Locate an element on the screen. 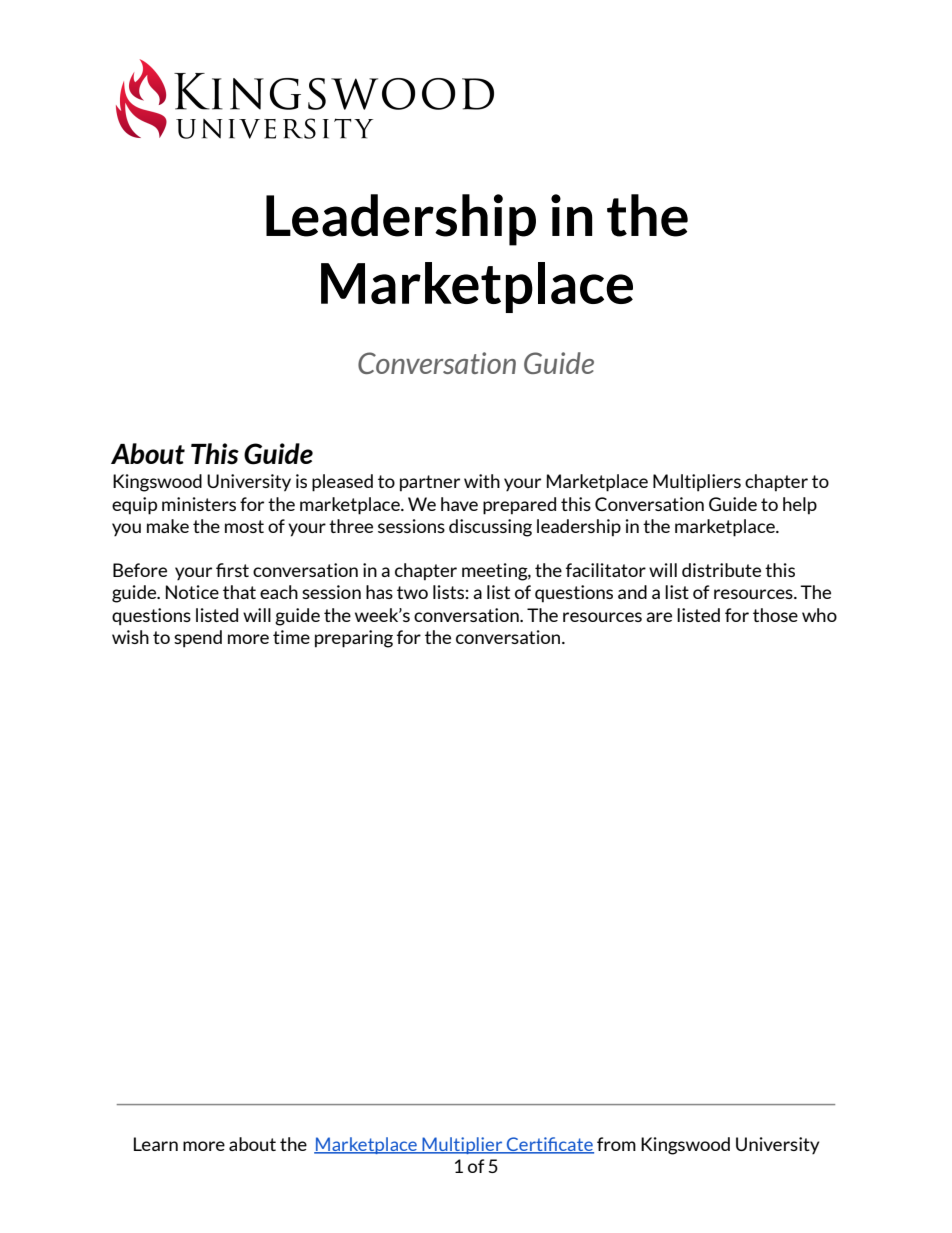 The image size is (952, 1233). and is located at coordinates (632, 592).
